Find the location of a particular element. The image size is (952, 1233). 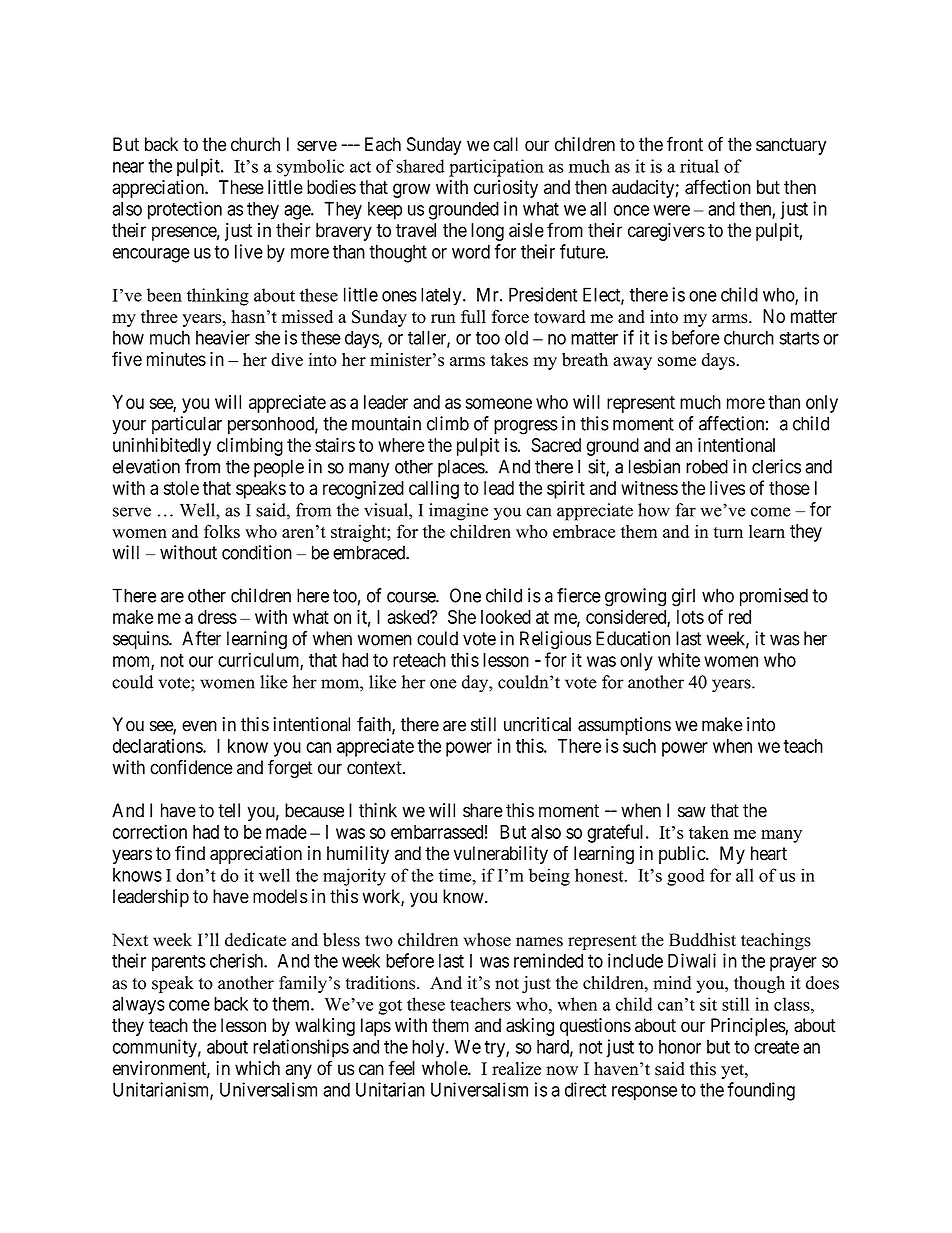

protection is located at coordinates (185, 210).
